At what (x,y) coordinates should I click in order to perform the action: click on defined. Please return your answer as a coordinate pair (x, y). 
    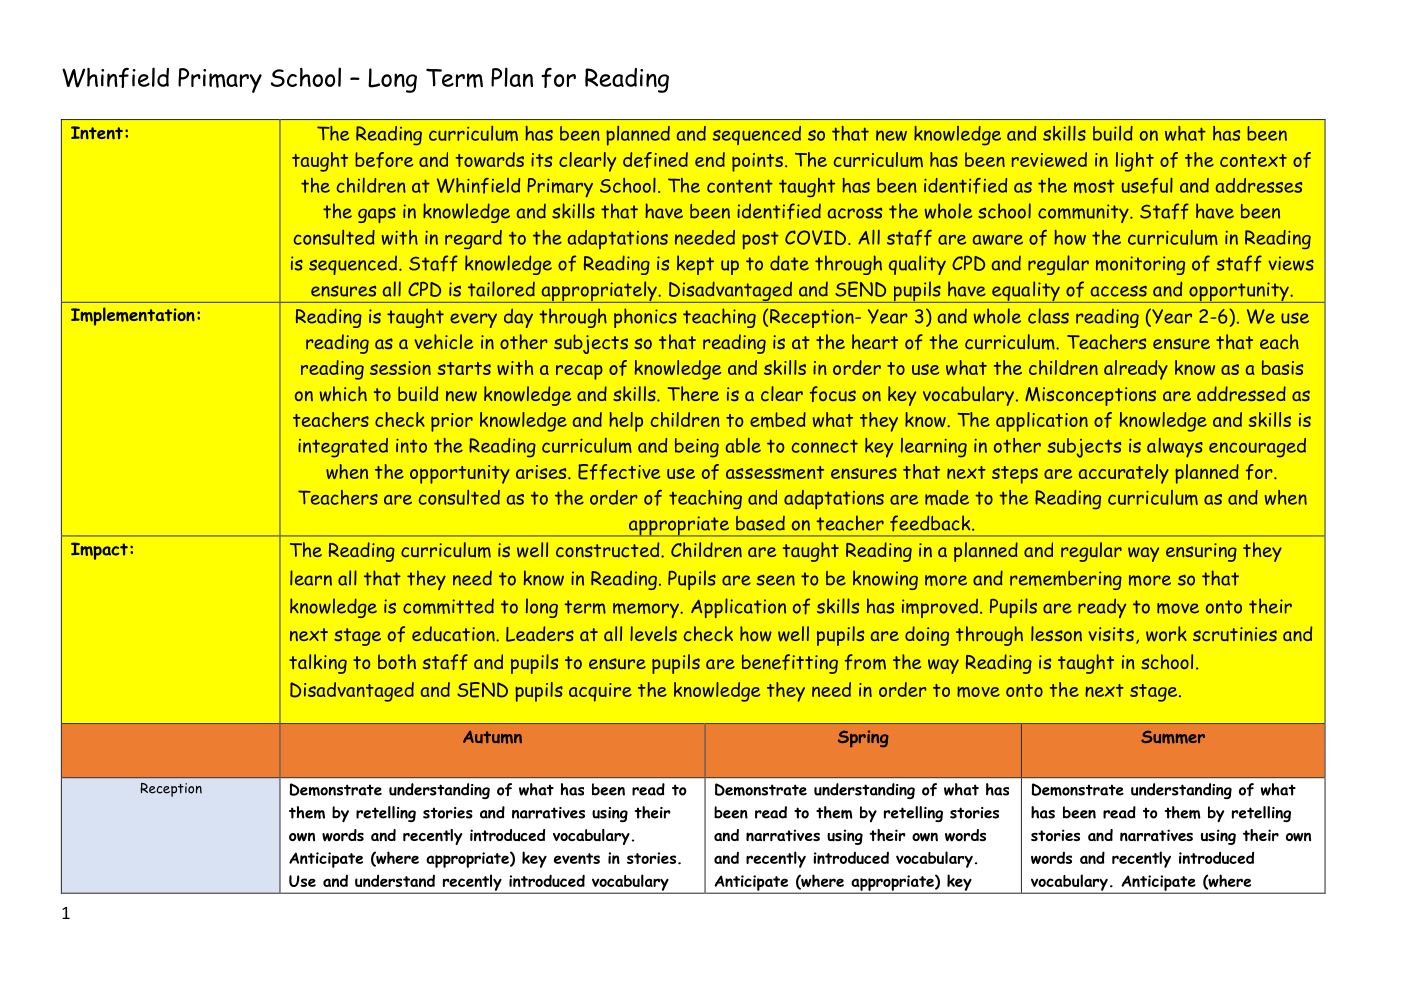
    Looking at the image, I should click on (655, 160).
